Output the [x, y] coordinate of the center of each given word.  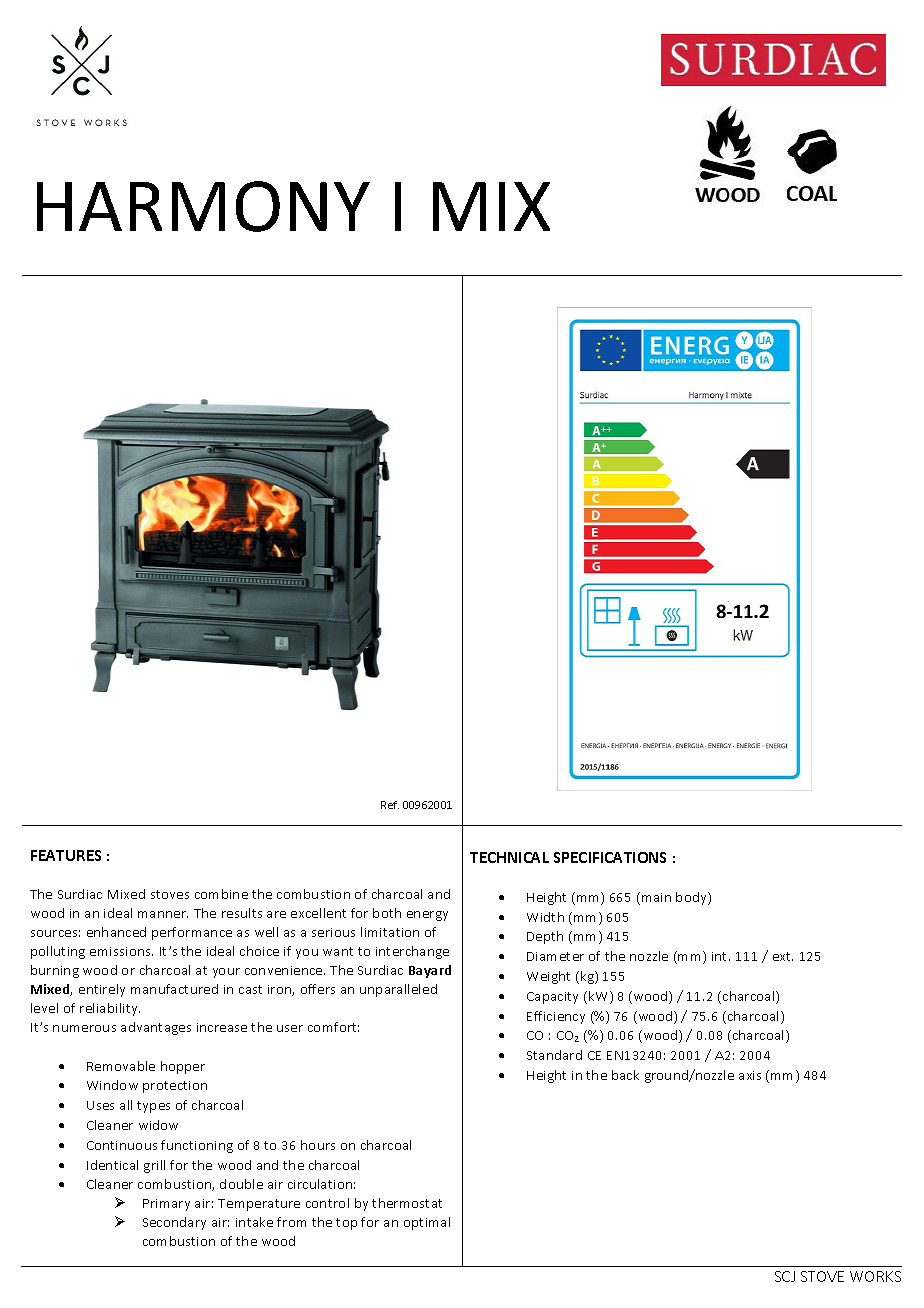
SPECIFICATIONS [610, 857]
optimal [427, 1223]
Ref [390, 805]
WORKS [875, 1276]
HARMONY [203, 206]
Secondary [174, 1223]
